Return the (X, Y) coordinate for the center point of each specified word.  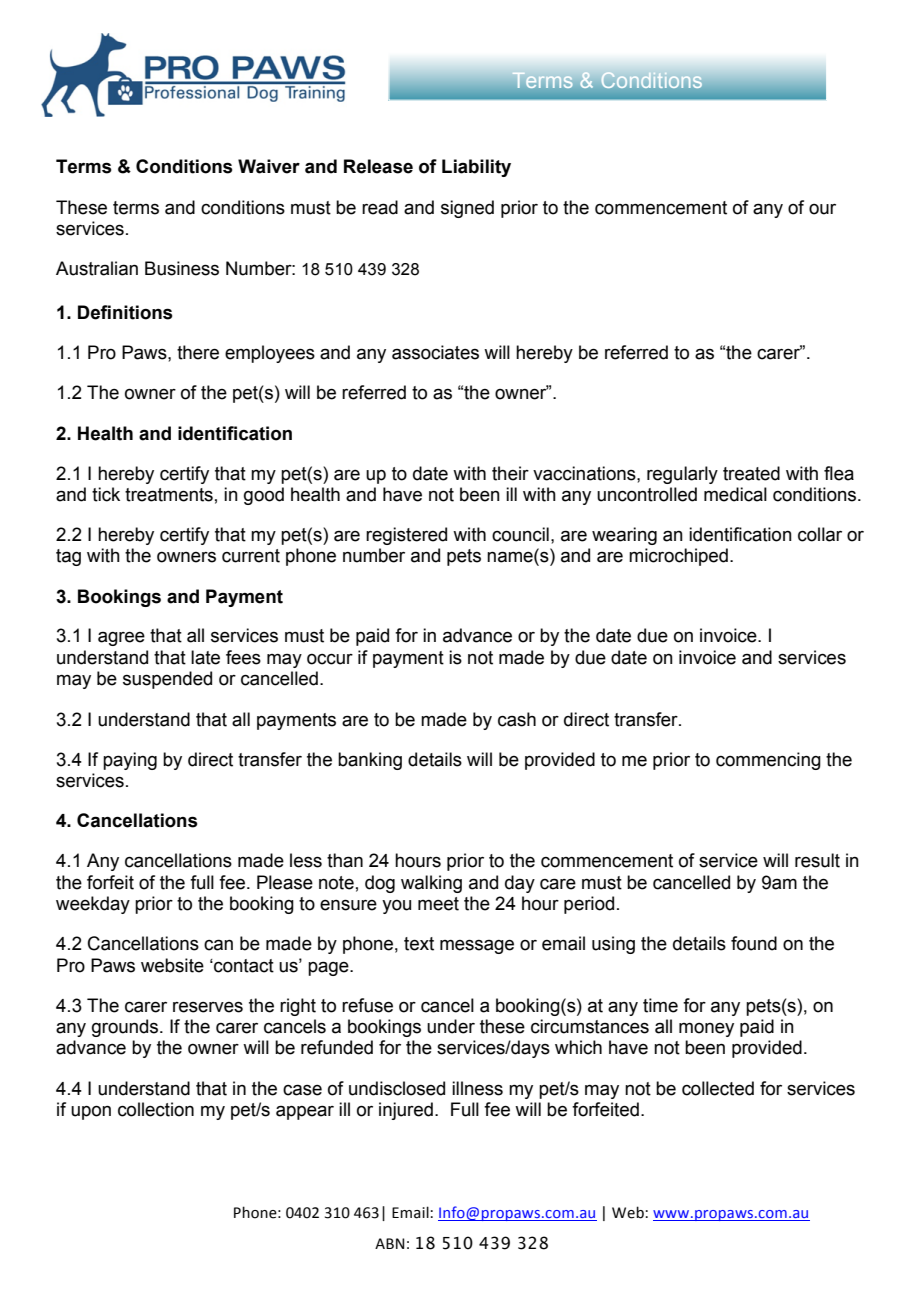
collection (156, 1109)
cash (517, 719)
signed (467, 209)
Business (182, 268)
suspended (167, 680)
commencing (768, 761)
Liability (476, 168)
